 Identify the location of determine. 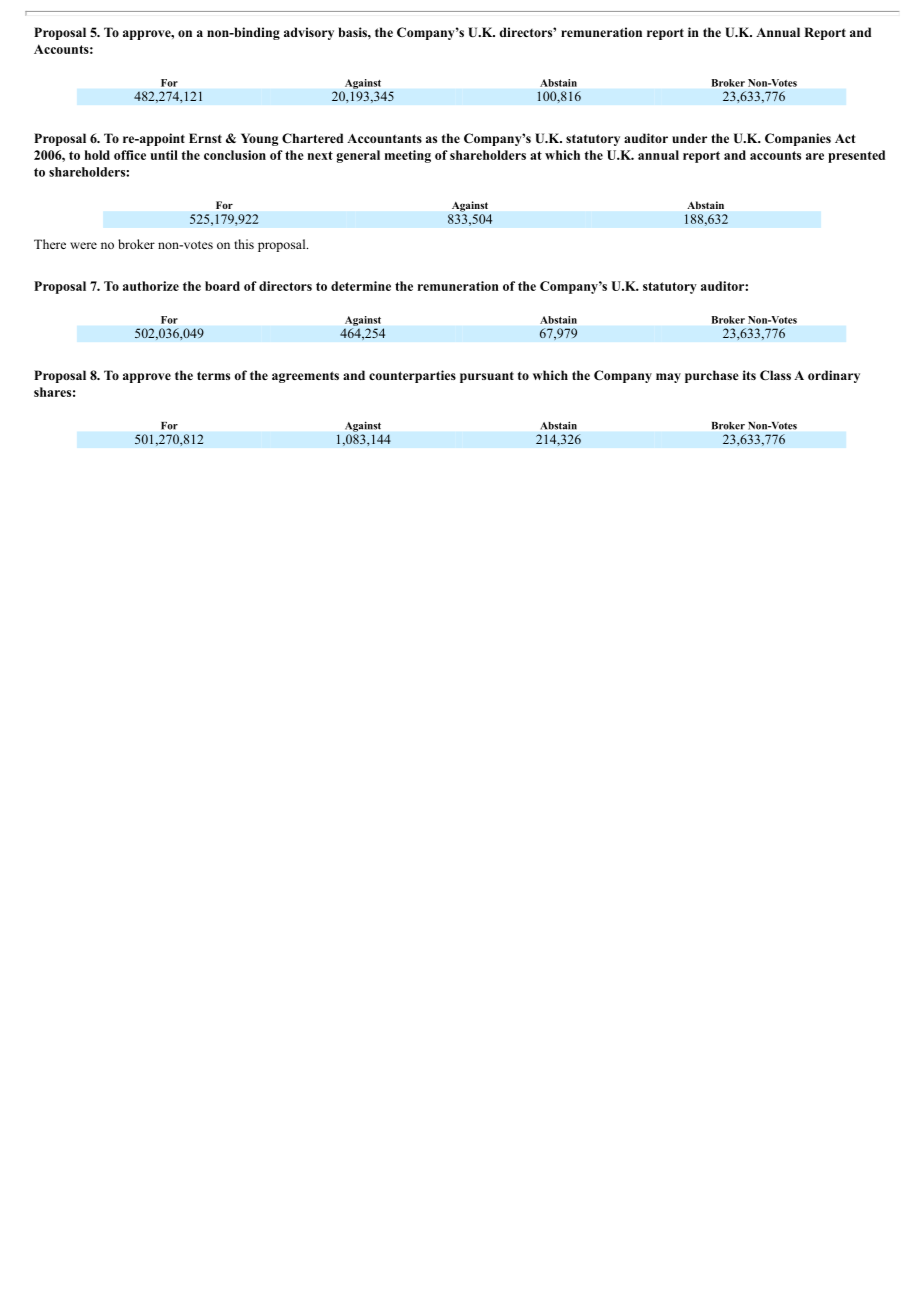
(361, 286).
